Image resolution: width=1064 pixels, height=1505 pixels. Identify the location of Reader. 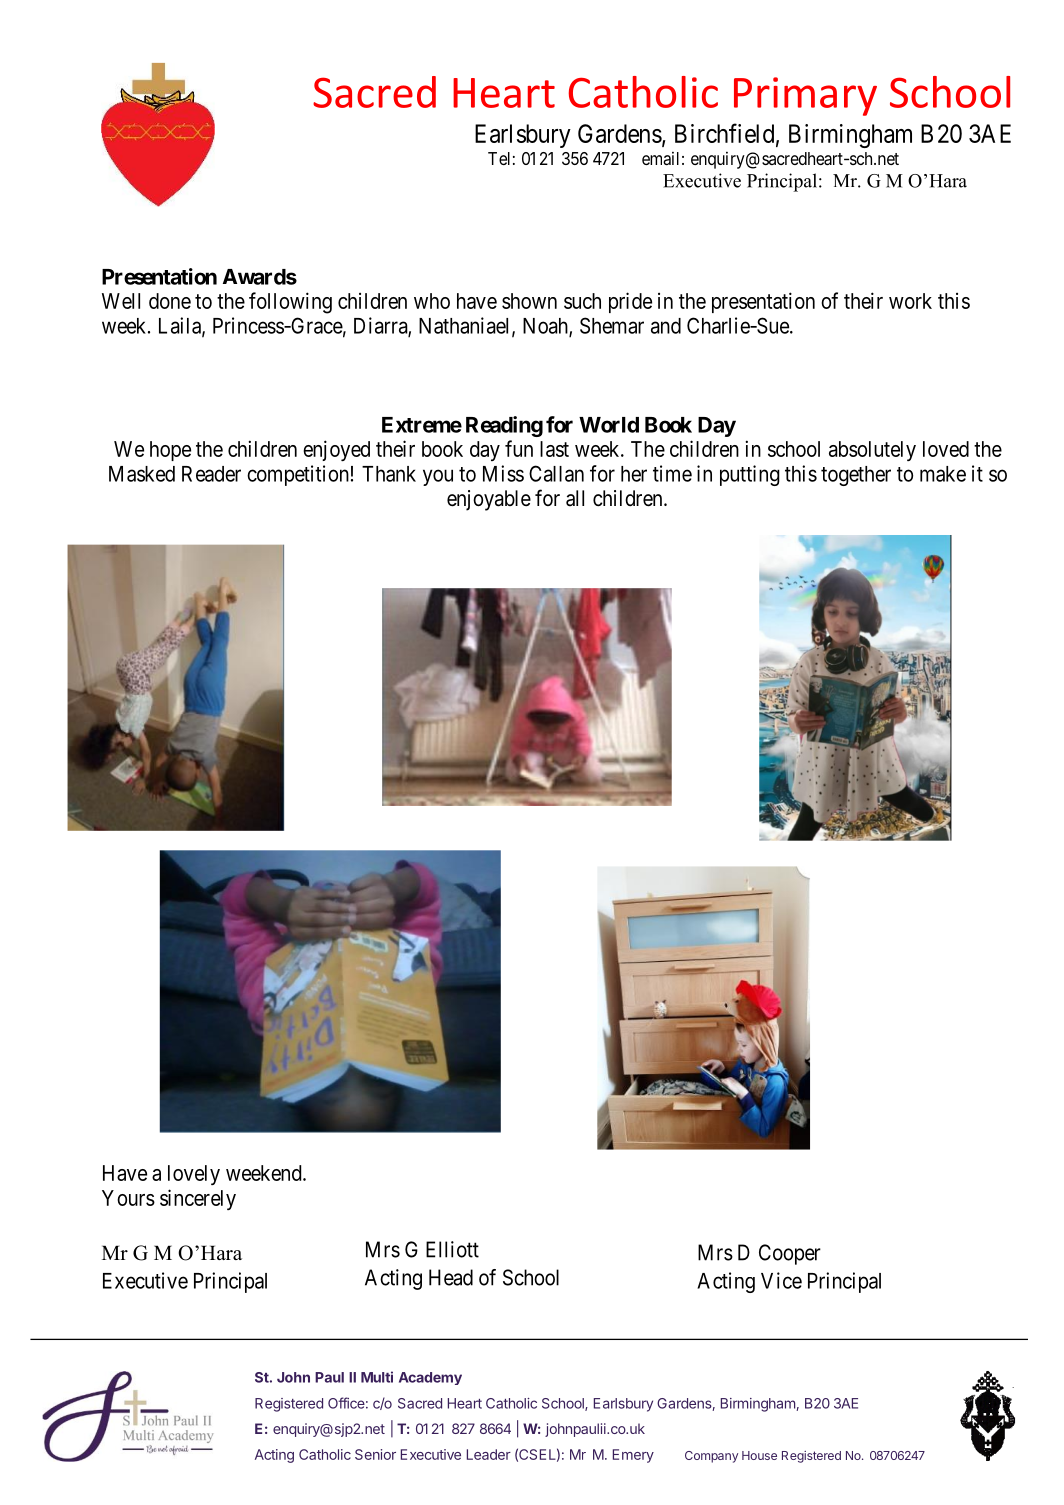
(211, 474).
